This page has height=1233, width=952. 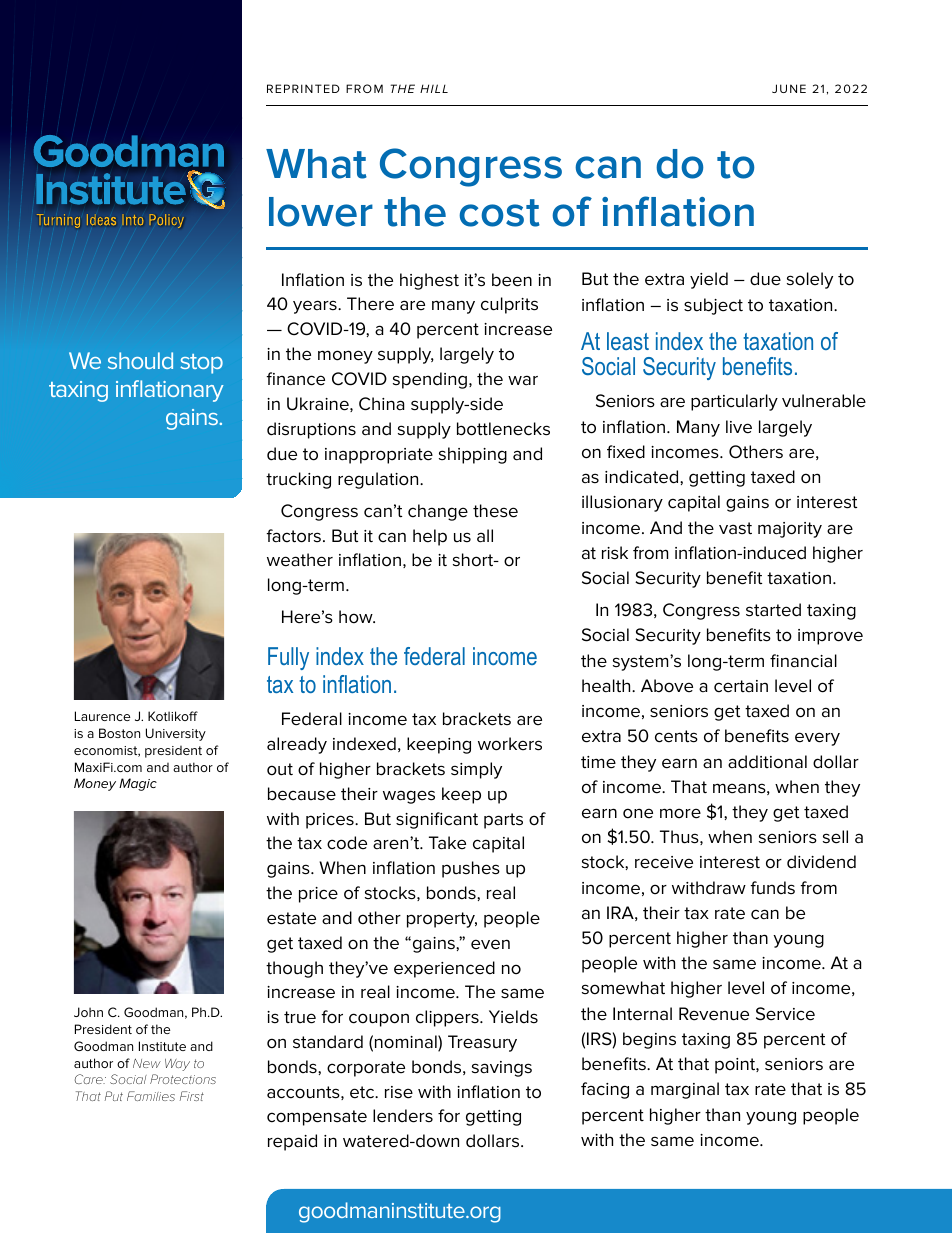 What do you see at coordinates (476, 770) in the page?
I see `simply` at bounding box center [476, 770].
